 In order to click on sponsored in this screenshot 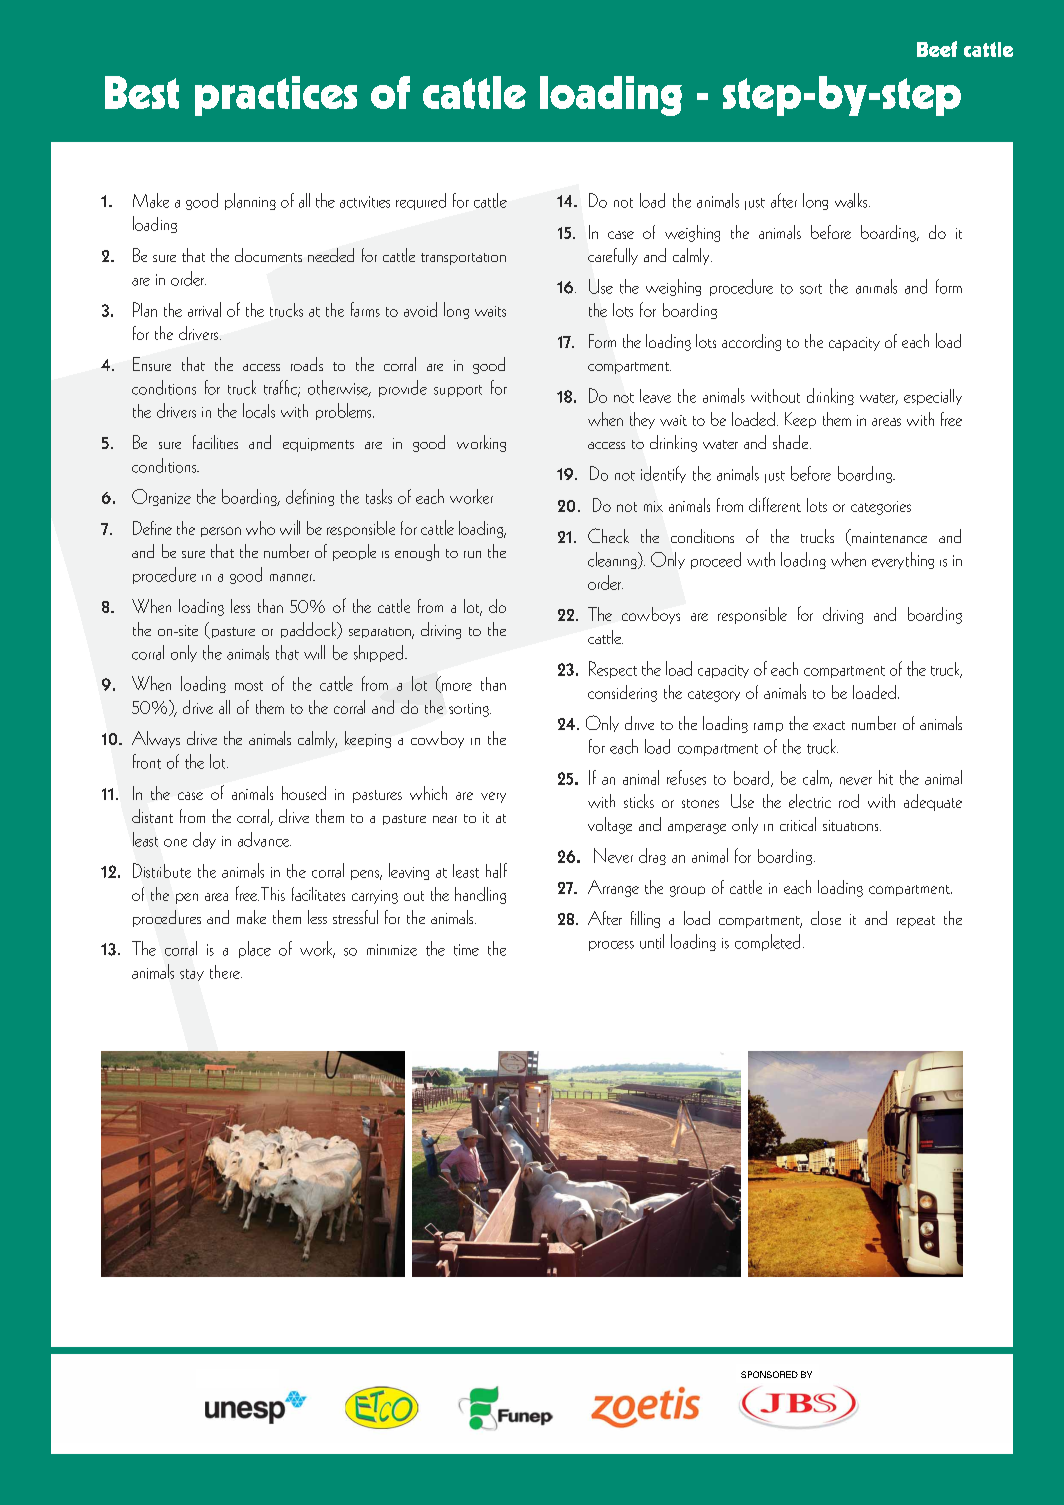, I will do `click(769, 1374)`.
